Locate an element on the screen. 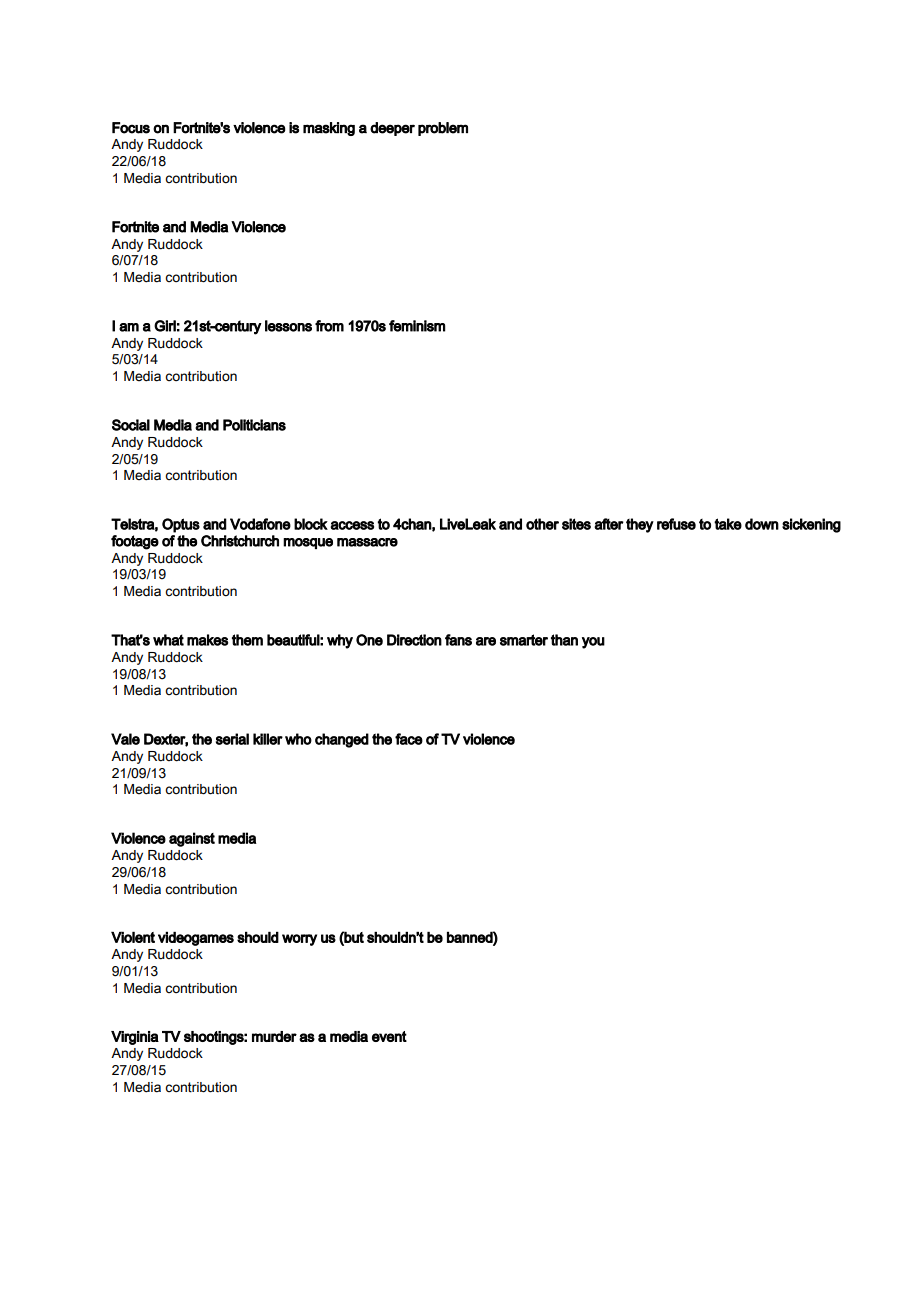  Focus is located at coordinates (131, 128).
